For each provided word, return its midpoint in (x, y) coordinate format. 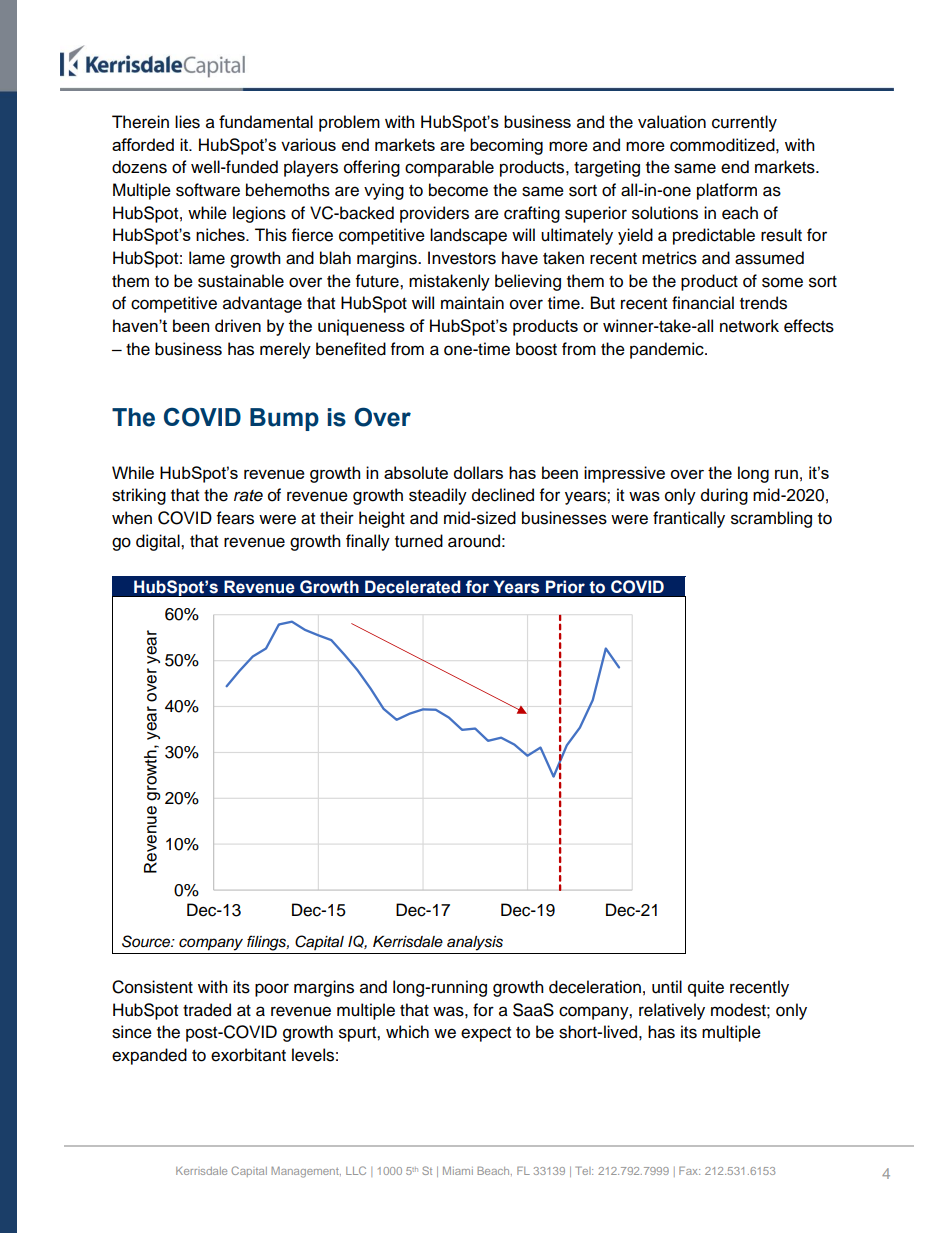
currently (744, 123)
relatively (672, 1011)
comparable (449, 168)
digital (159, 542)
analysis (475, 943)
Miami (458, 1171)
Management (306, 1172)
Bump (284, 419)
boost (536, 349)
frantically (689, 519)
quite (706, 988)
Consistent (152, 987)
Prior (565, 587)
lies (187, 122)
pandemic (668, 350)
